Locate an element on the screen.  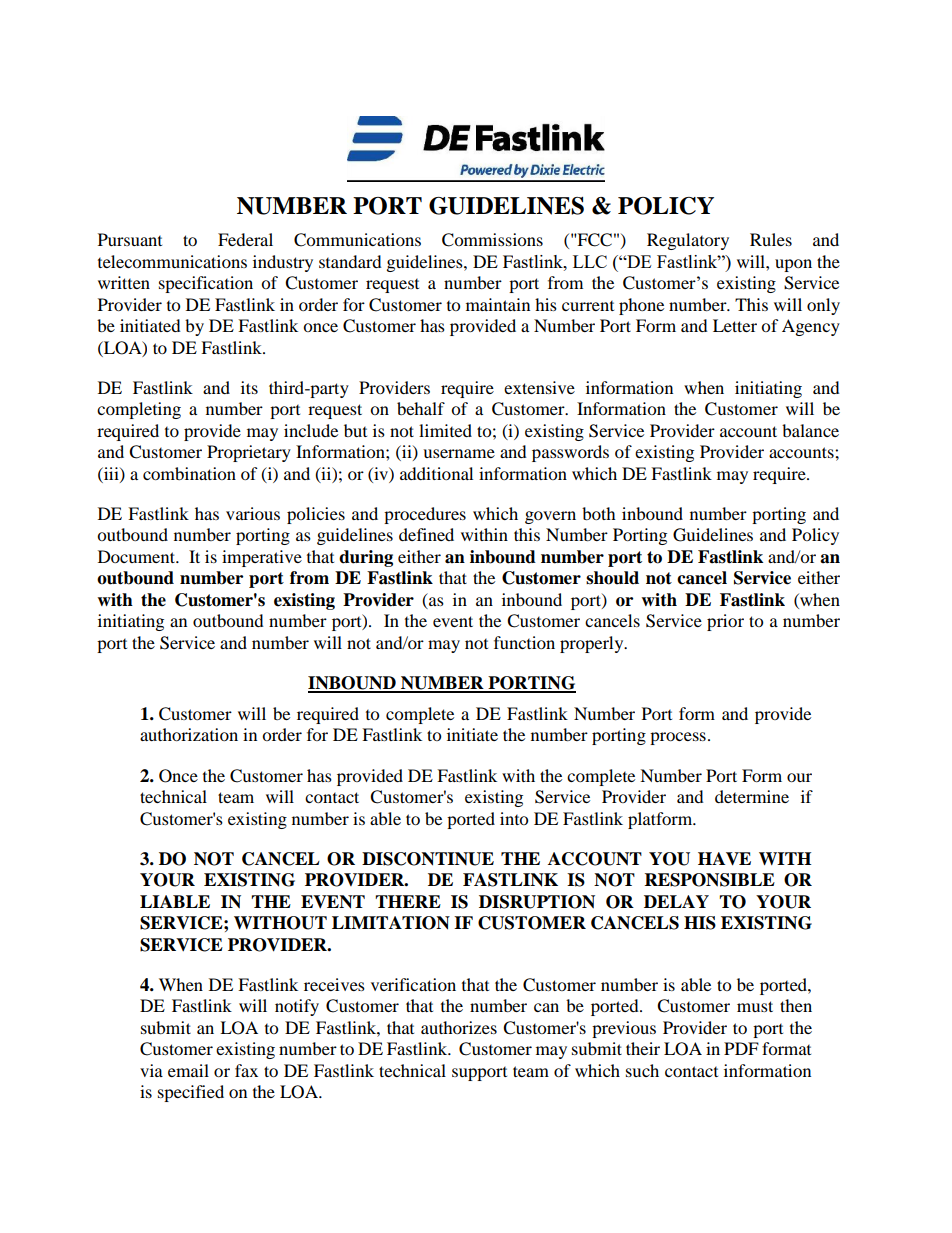
prior is located at coordinates (725, 622).
